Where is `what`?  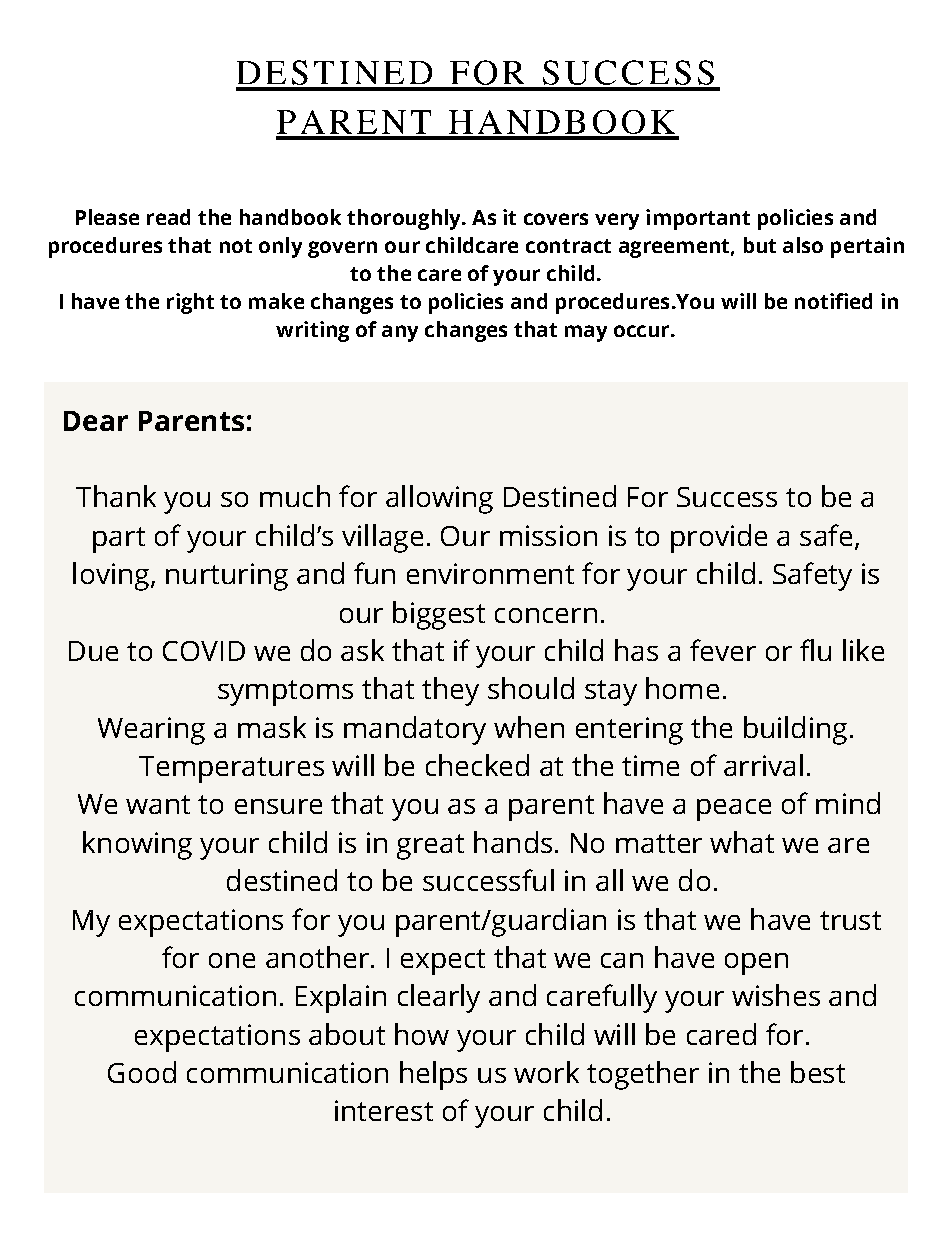
what is located at coordinates (742, 842).
